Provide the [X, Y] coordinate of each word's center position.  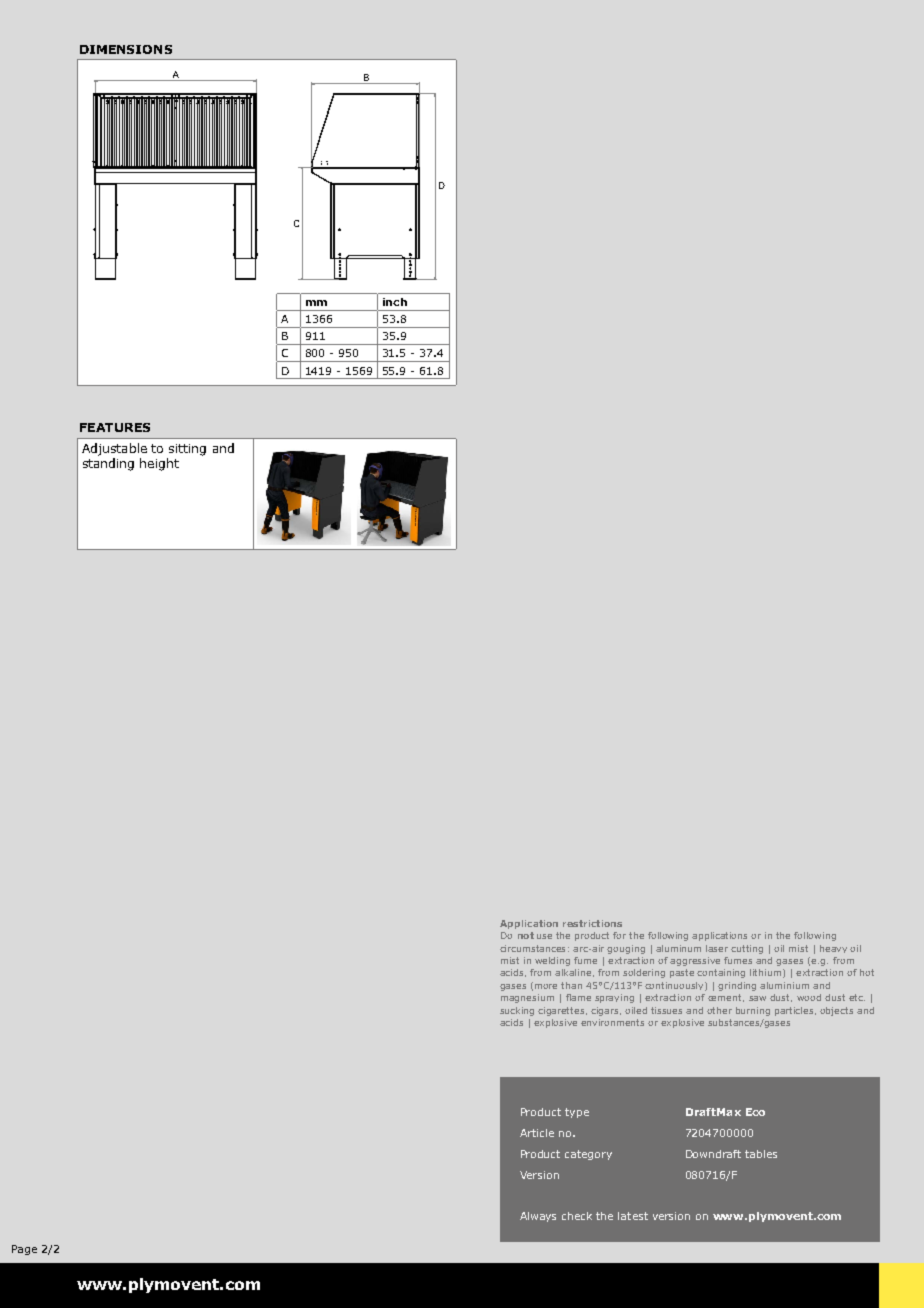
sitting [187, 450]
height [159, 464]
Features [115, 427]
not [526, 935]
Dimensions [126, 49]
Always [538, 1217]
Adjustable [114, 449]
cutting [747, 949]
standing [108, 464]
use [544, 936]
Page [24, 1250]
